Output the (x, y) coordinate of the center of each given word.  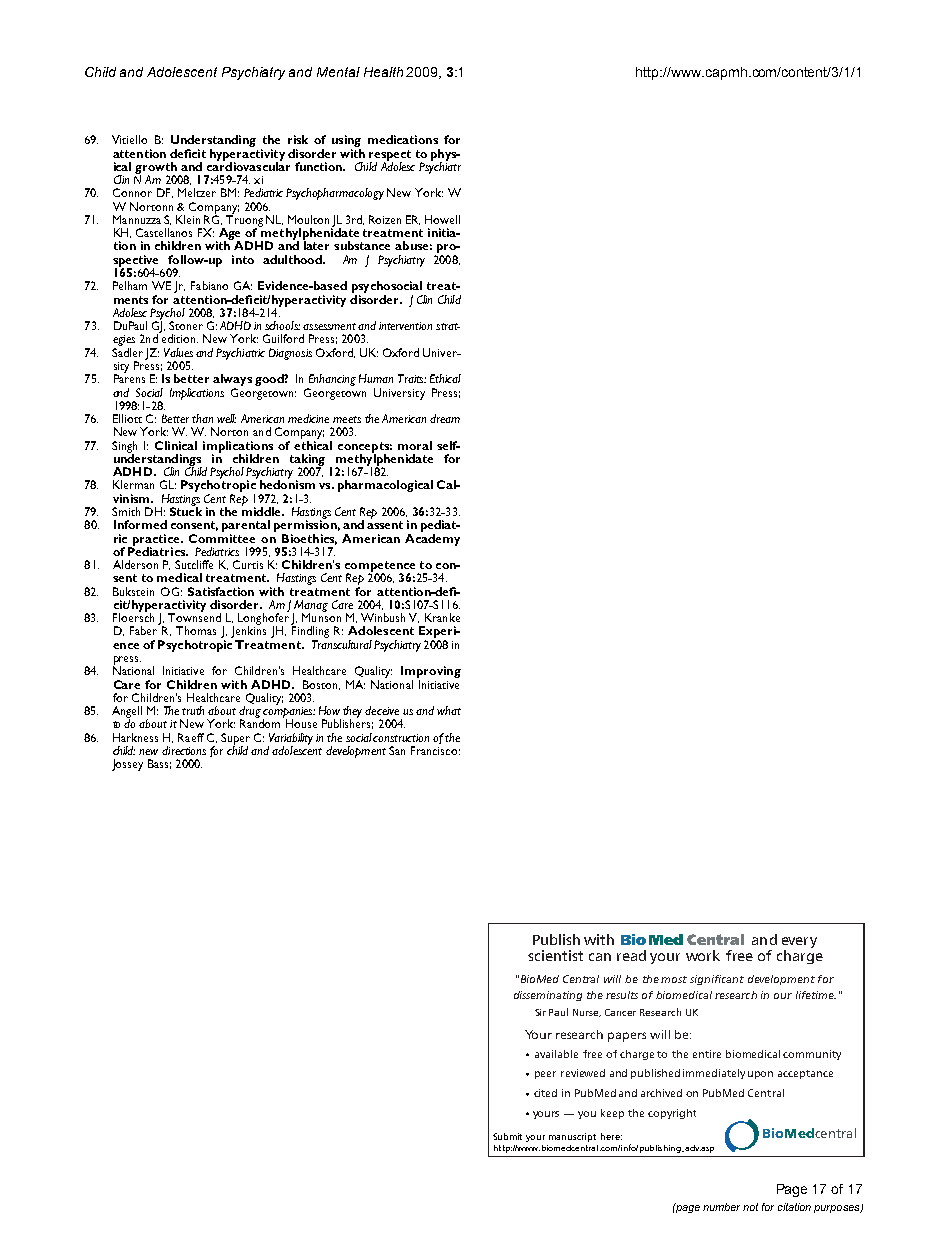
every (799, 942)
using (346, 142)
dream (445, 418)
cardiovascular (248, 165)
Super (235, 740)
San (397, 750)
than (202, 418)
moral (415, 445)
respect (390, 156)
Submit (507, 1136)
